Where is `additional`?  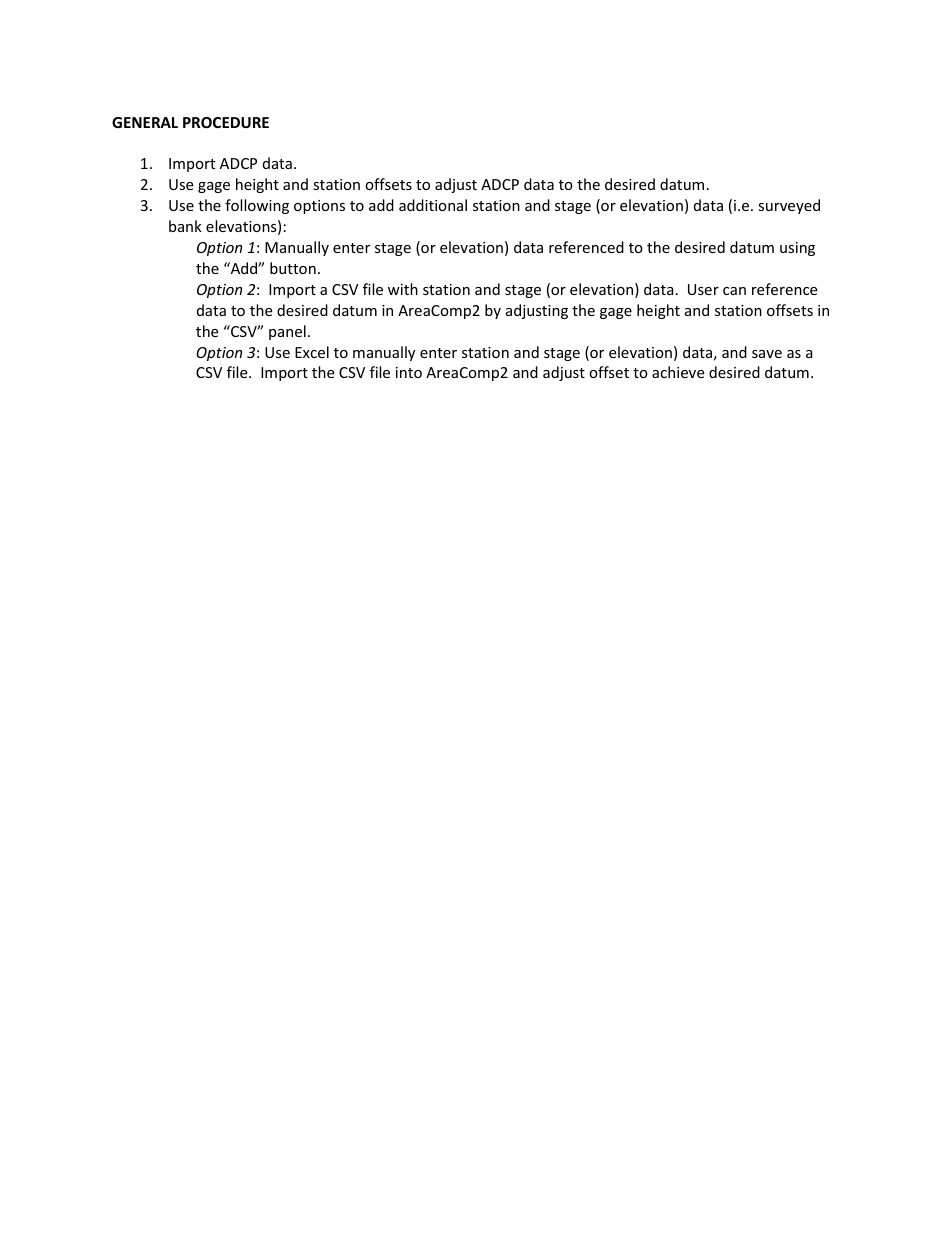
additional is located at coordinates (433, 205).
